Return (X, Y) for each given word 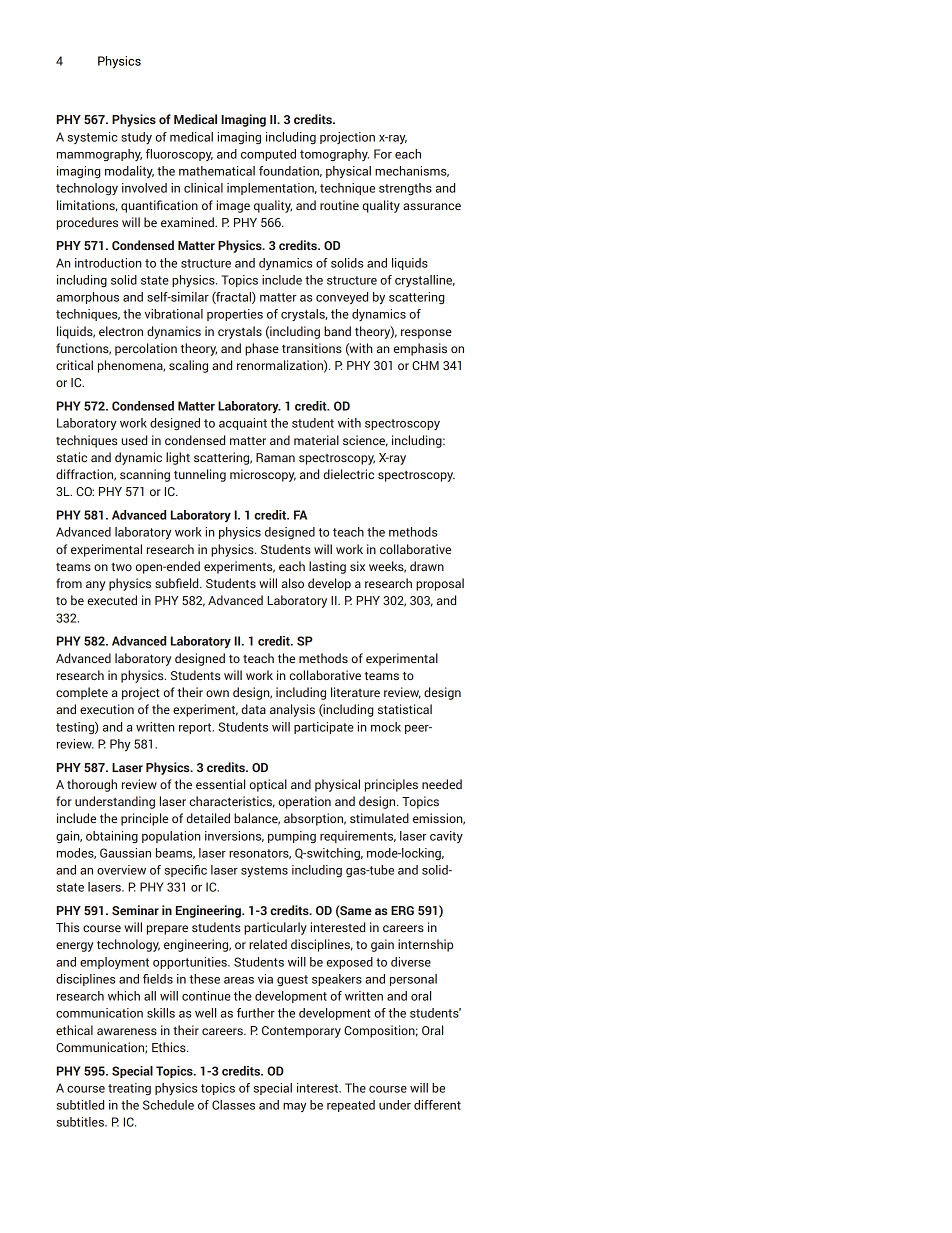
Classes (233, 1105)
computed (268, 155)
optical (268, 785)
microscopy (263, 475)
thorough (92, 785)
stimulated (379, 818)
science (365, 441)
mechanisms (412, 171)
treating (129, 1089)
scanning (145, 475)
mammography (99, 155)
